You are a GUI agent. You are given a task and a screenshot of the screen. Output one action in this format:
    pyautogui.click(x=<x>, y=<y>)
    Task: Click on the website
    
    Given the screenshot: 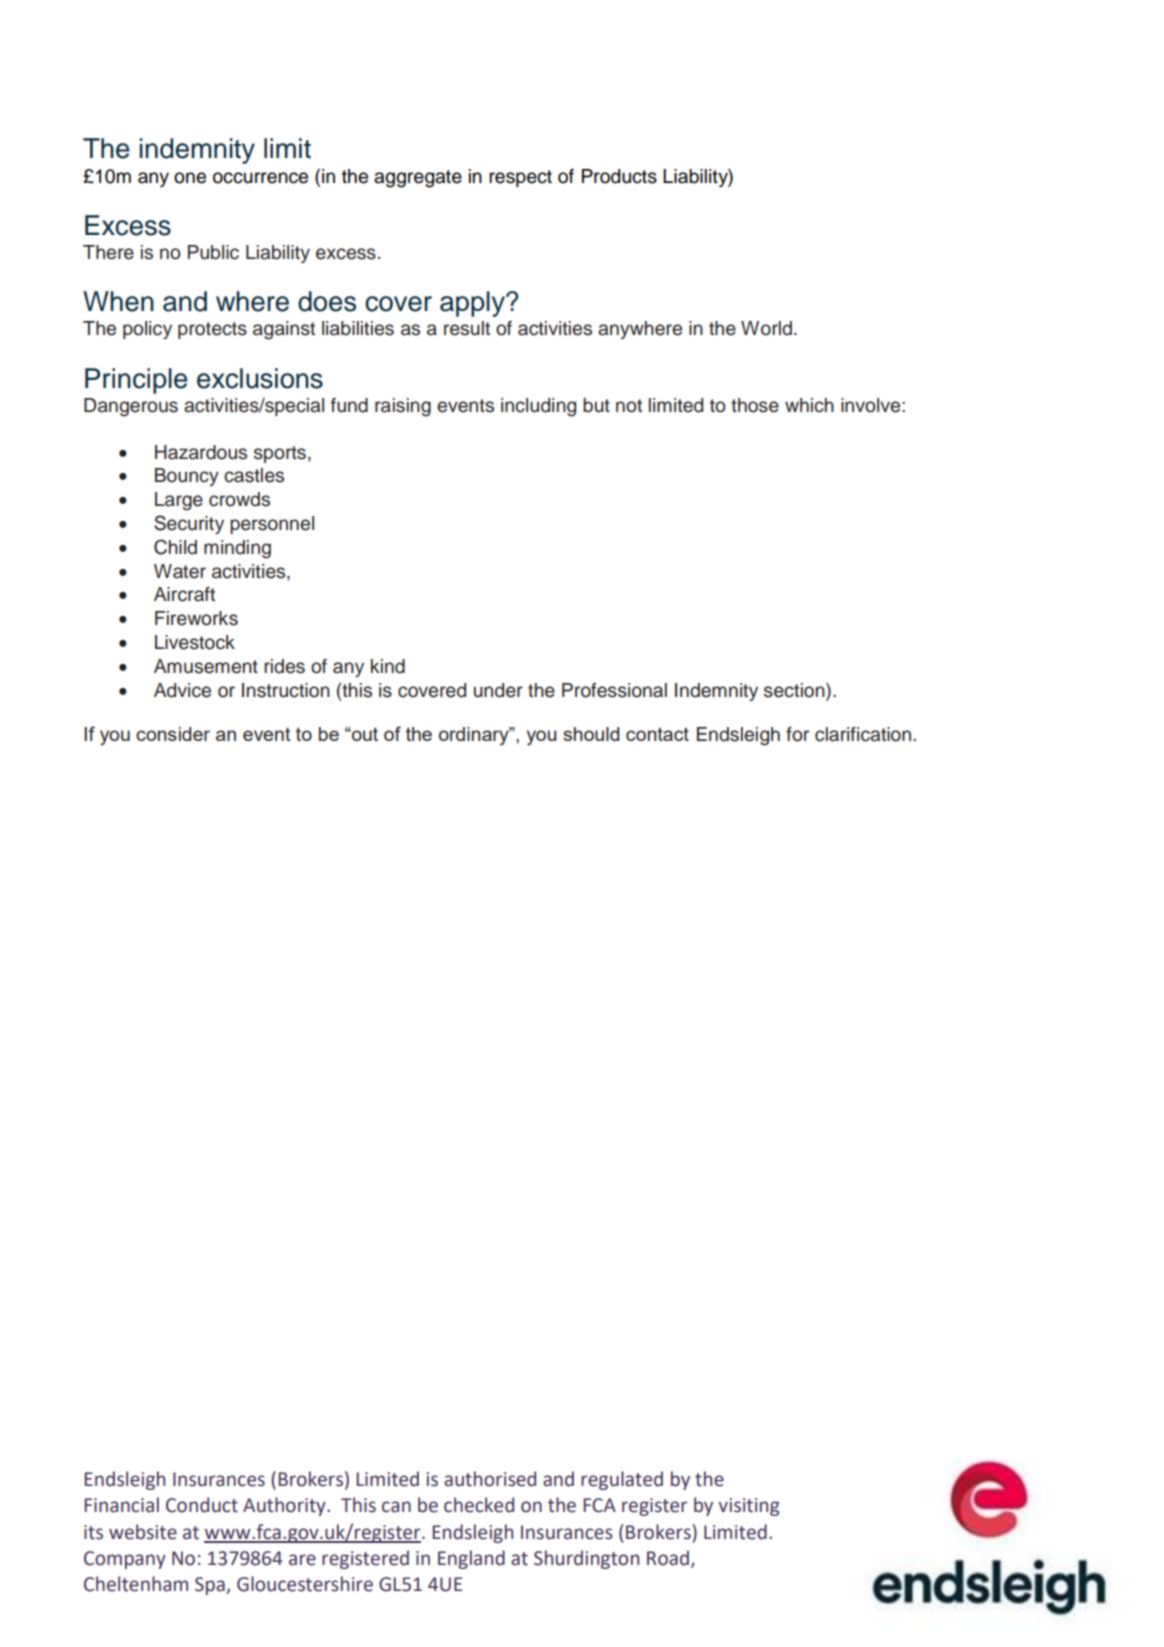 What is the action you would take?
    pyautogui.click(x=143, y=1532)
